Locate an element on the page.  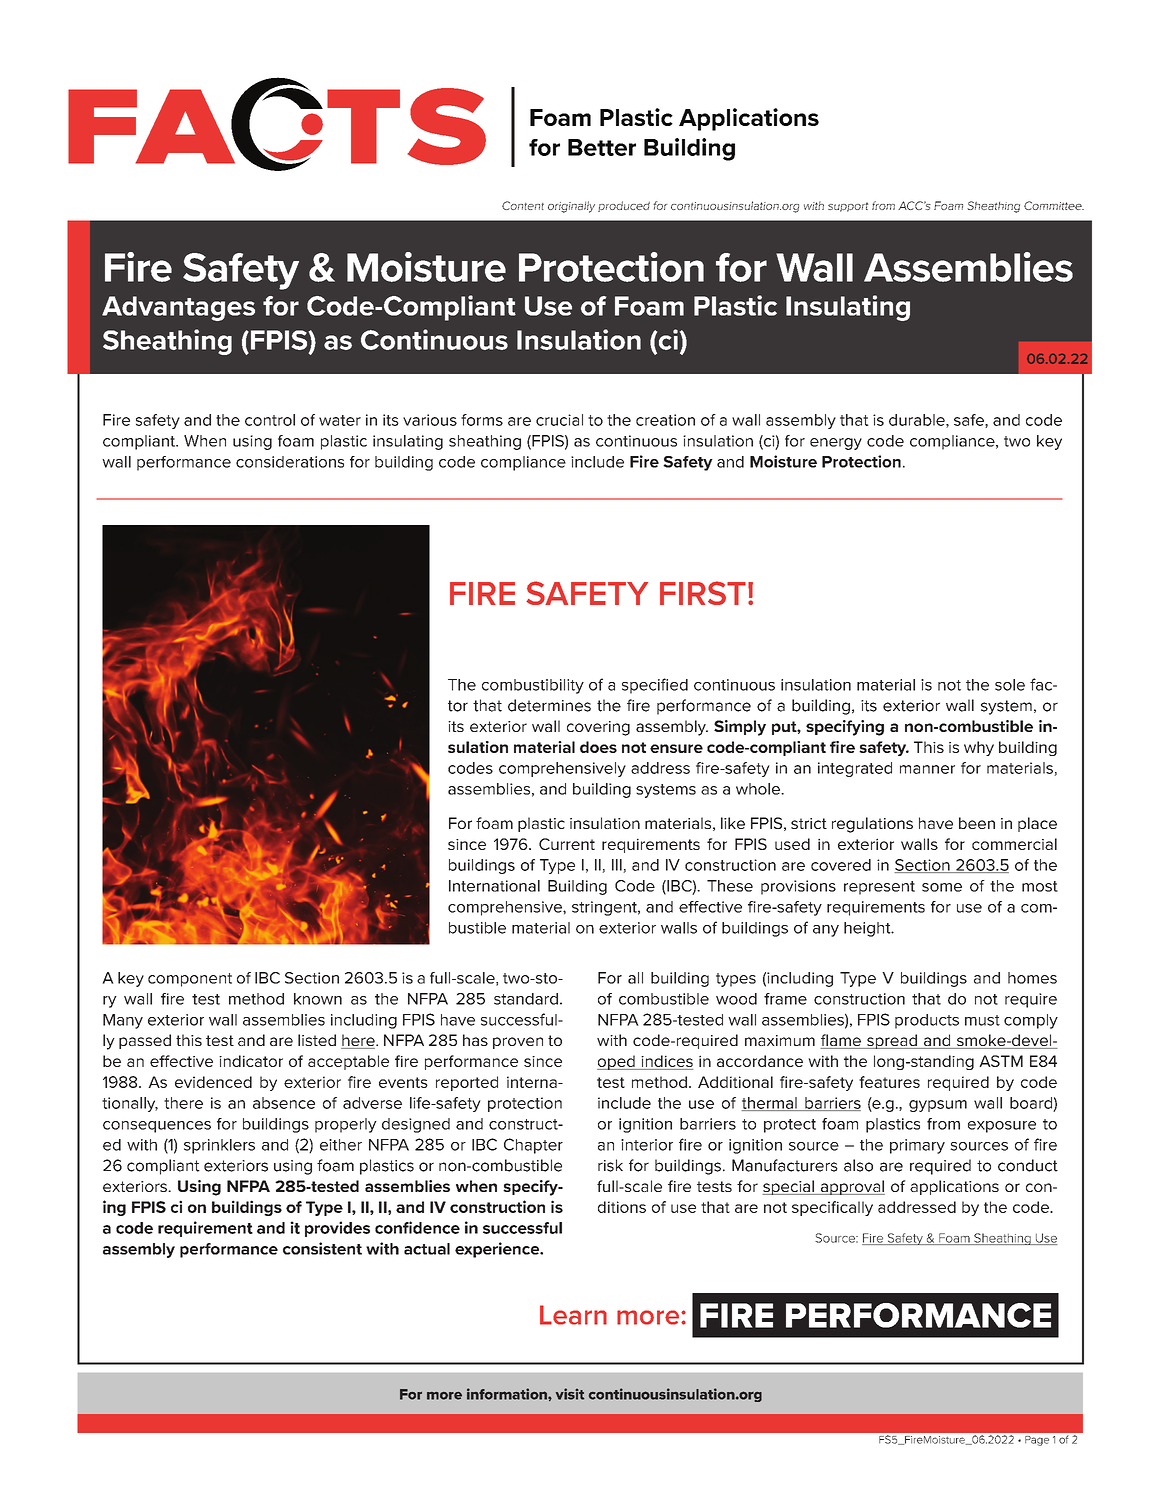
specifically is located at coordinates (832, 1208).
